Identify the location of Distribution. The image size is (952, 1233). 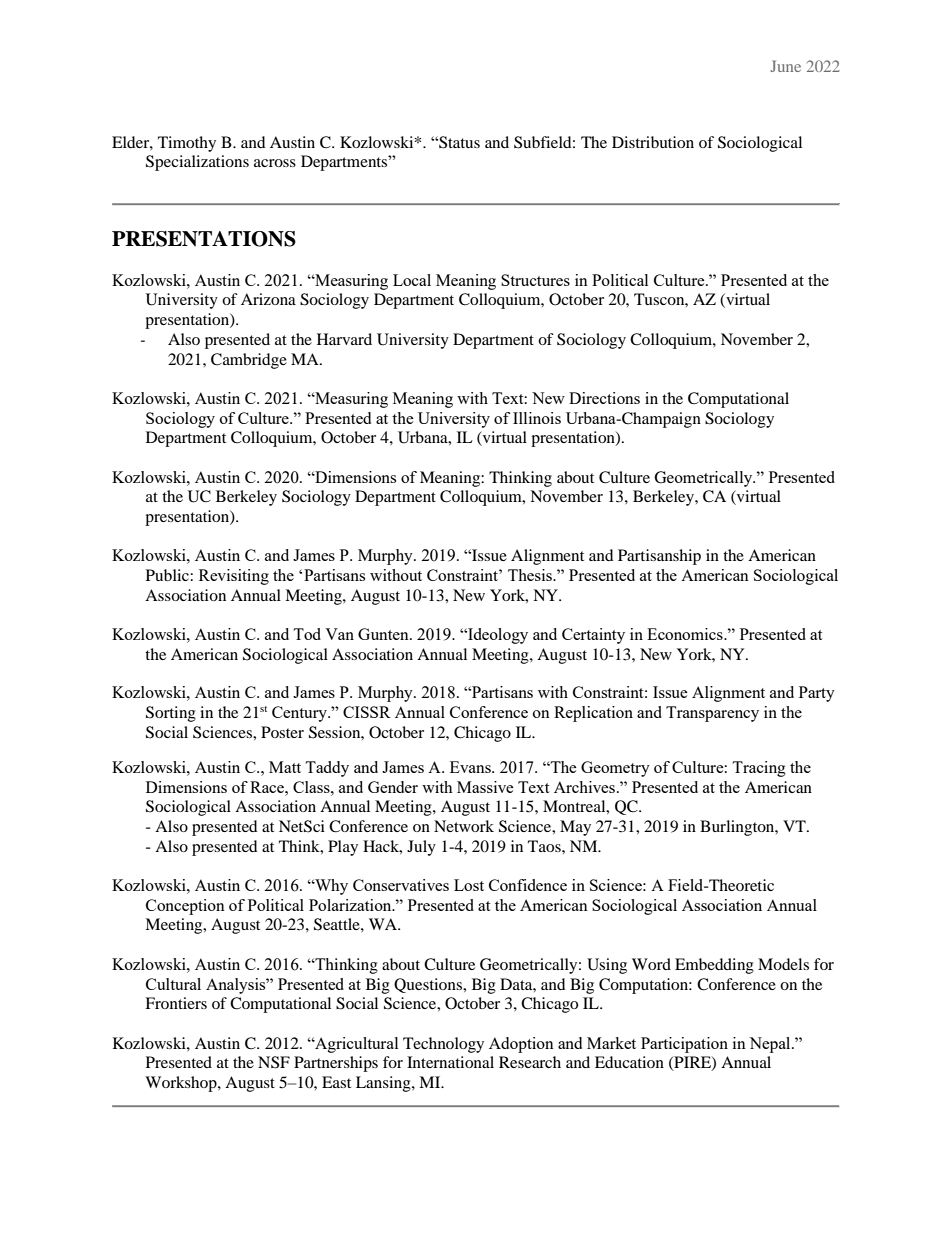
(653, 142).
